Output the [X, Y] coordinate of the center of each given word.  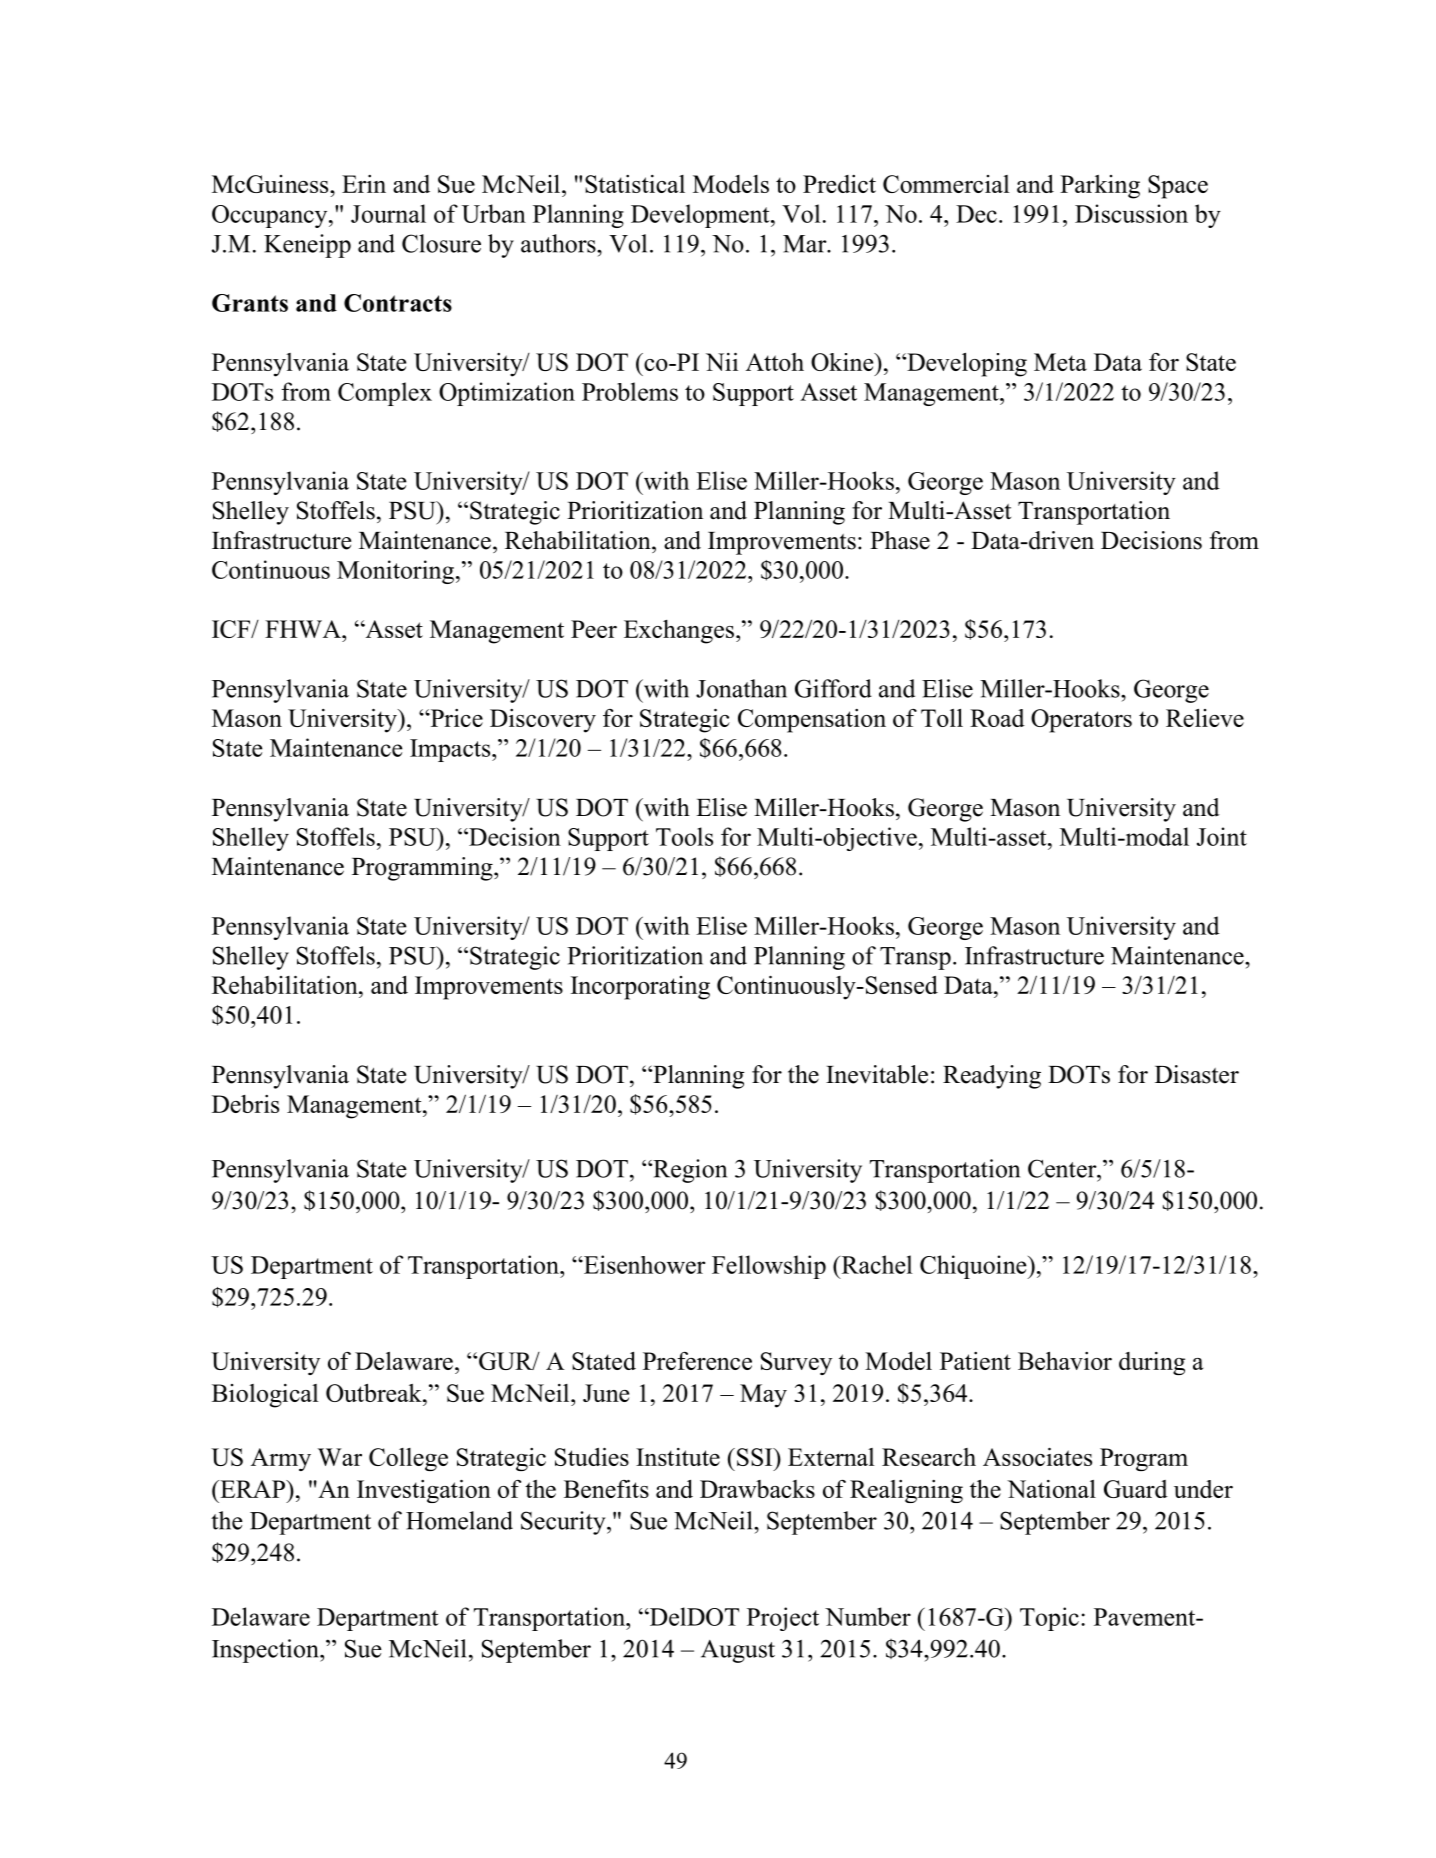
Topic [1049, 1619]
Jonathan [741, 688]
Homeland [459, 1520]
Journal [388, 213]
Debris [245, 1104]
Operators [1081, 721]
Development [701, 216]
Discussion [1131, 213]
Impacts [451, 750]
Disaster [1197, 1074]
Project [783, 1619]
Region [689, 1171]
